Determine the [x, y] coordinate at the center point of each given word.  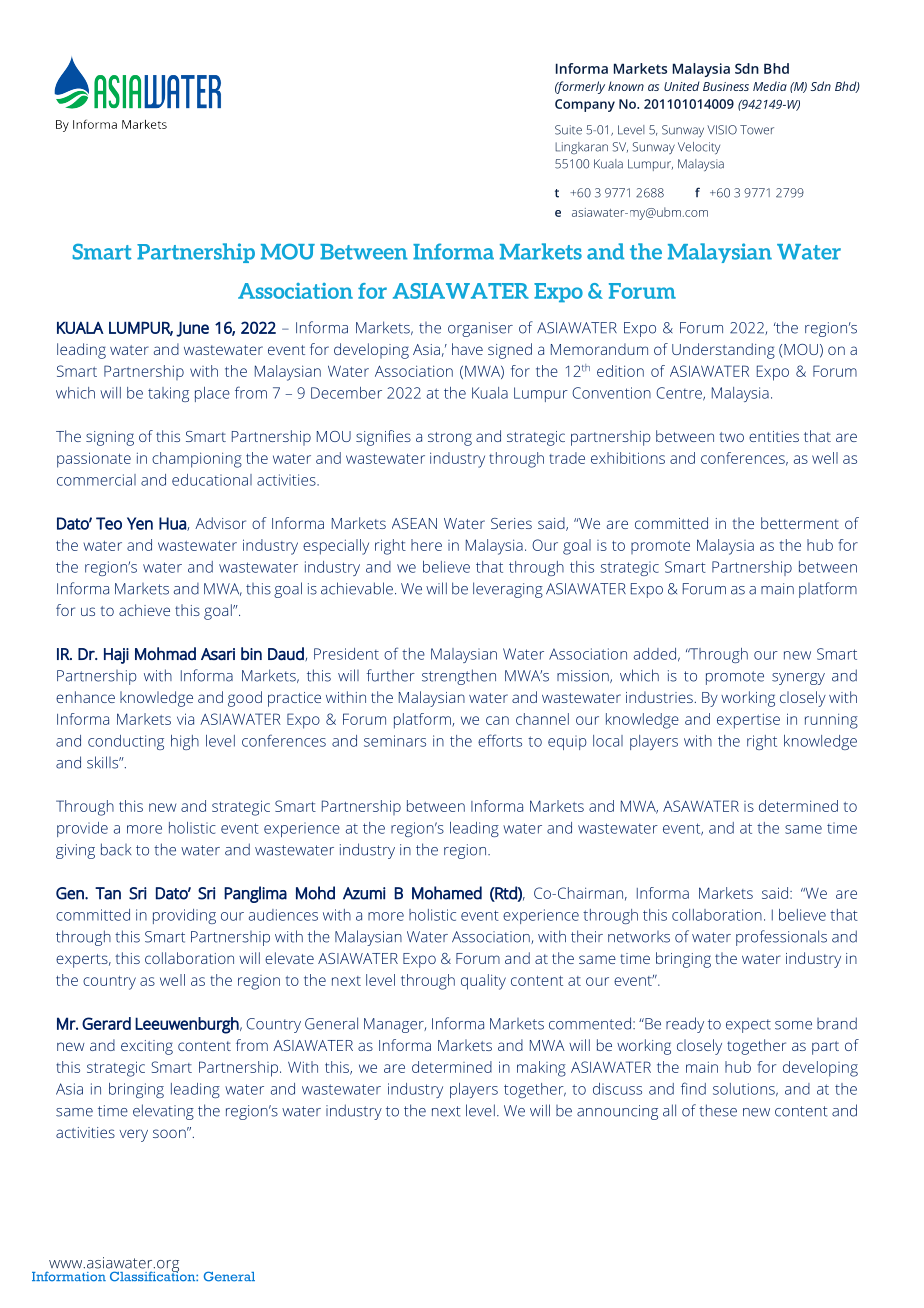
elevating [163, 1112]
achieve [144, 610]
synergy [798, 679]
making [541, 1069]
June [192, 329]
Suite [568, 130]
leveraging [508, 590]
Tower [757, 130]
